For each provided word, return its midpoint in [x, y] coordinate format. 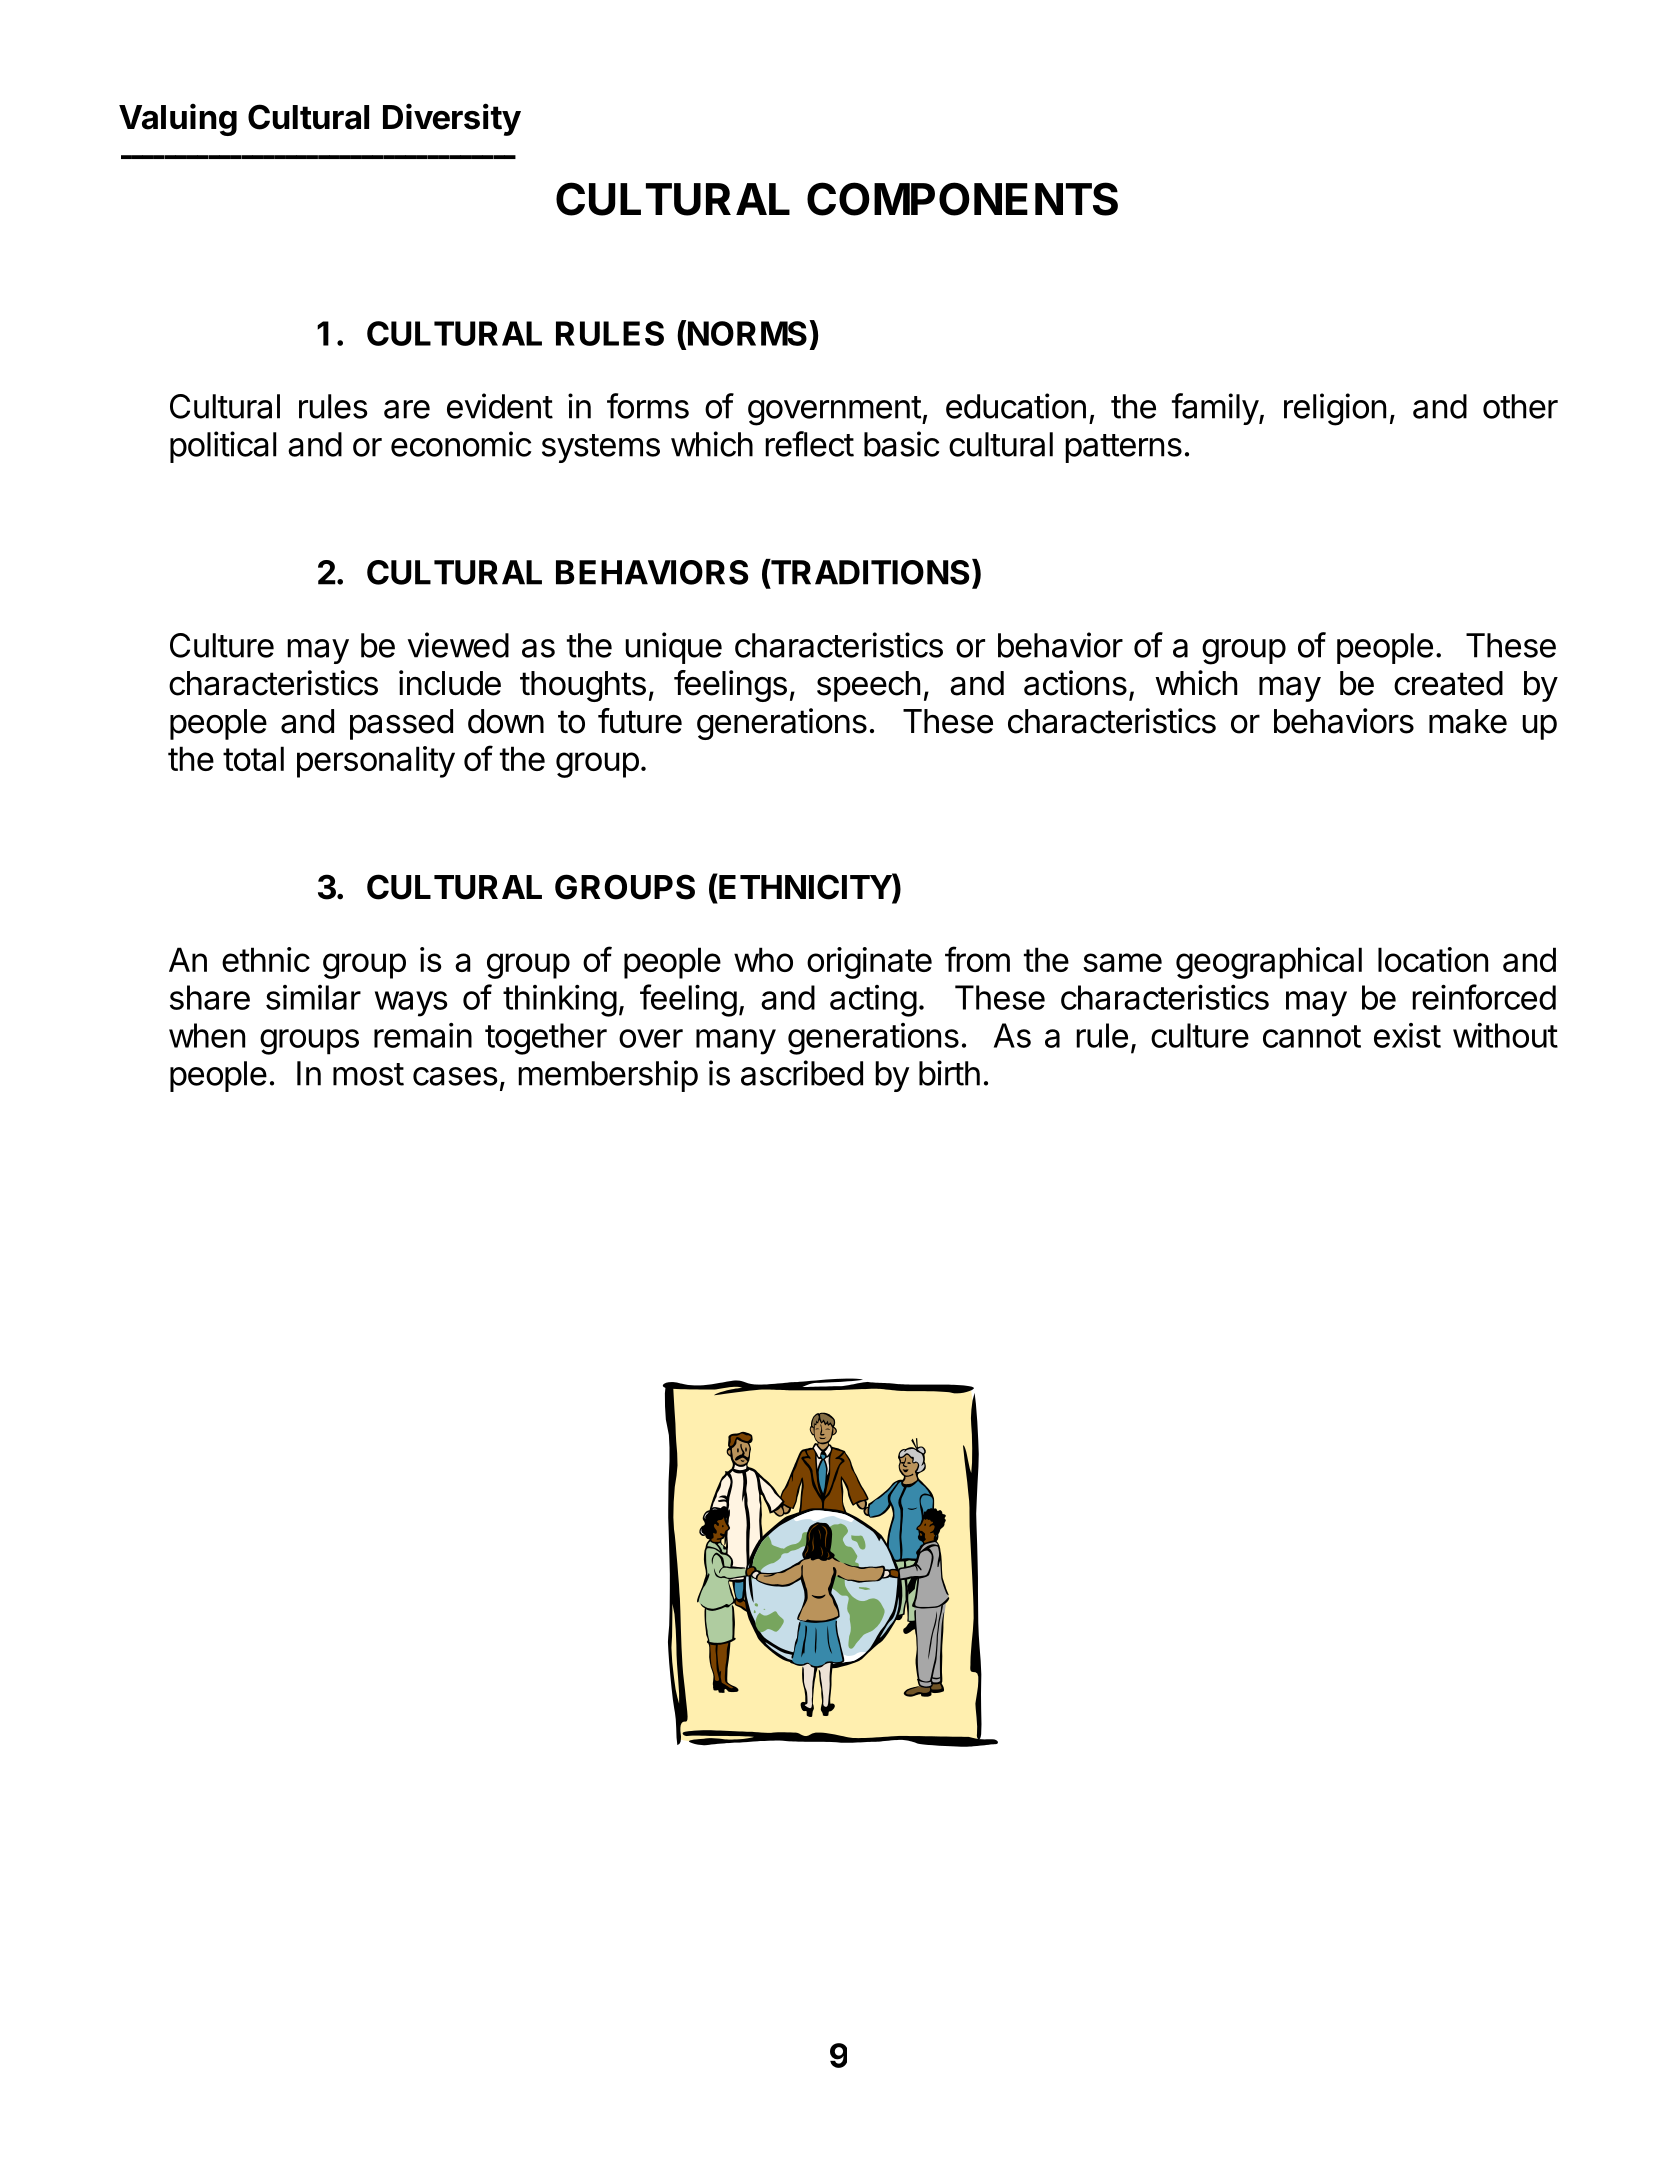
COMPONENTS [962, 199]
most [368, 1074]
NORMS [747, 333]
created [1448, 683]
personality [376, 762]
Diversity [452, 119]
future [640, 721]
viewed [458, 645]
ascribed [802, 1073]
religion [1335, 409]
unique [673, 648]
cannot [1312, 1036]
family [1216, 409]
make [1468, 721]
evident [500, 406]
